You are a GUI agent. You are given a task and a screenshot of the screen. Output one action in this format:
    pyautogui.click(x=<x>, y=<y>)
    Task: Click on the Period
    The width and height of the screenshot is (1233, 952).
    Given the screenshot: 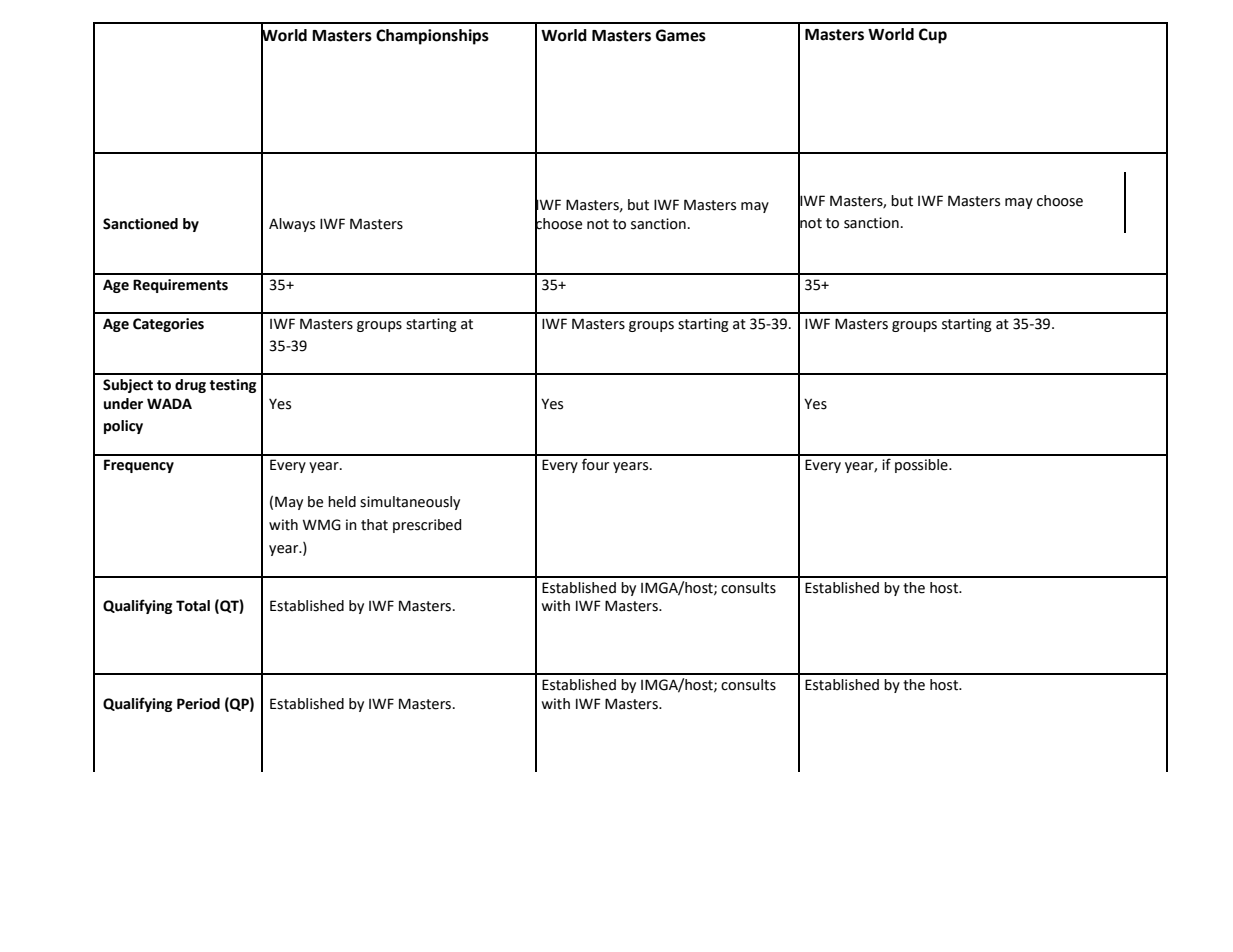 What is the action you would take?
    pyautogui.click(x=198, y=704)
